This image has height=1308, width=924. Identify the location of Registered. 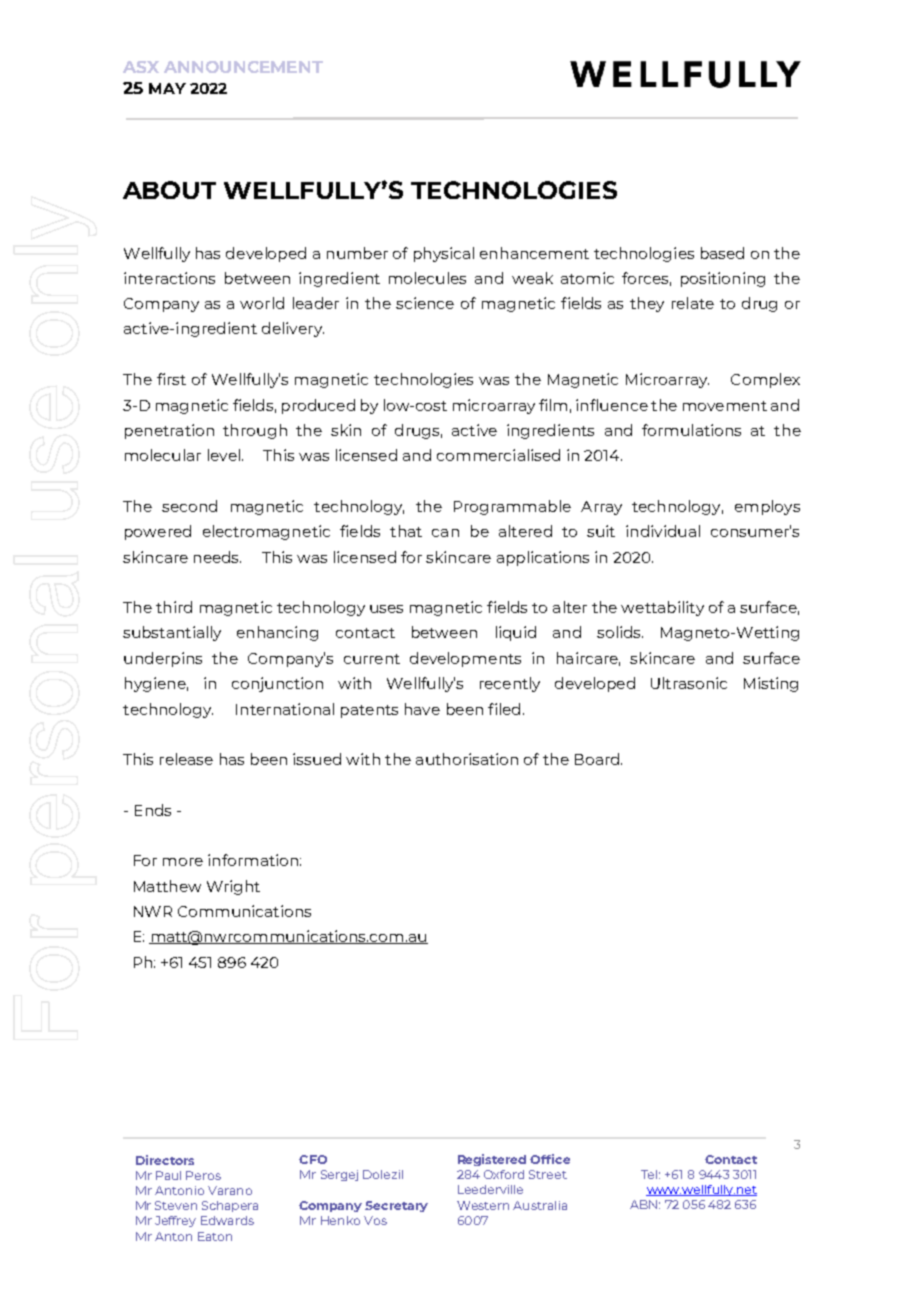
(492, 1160).
